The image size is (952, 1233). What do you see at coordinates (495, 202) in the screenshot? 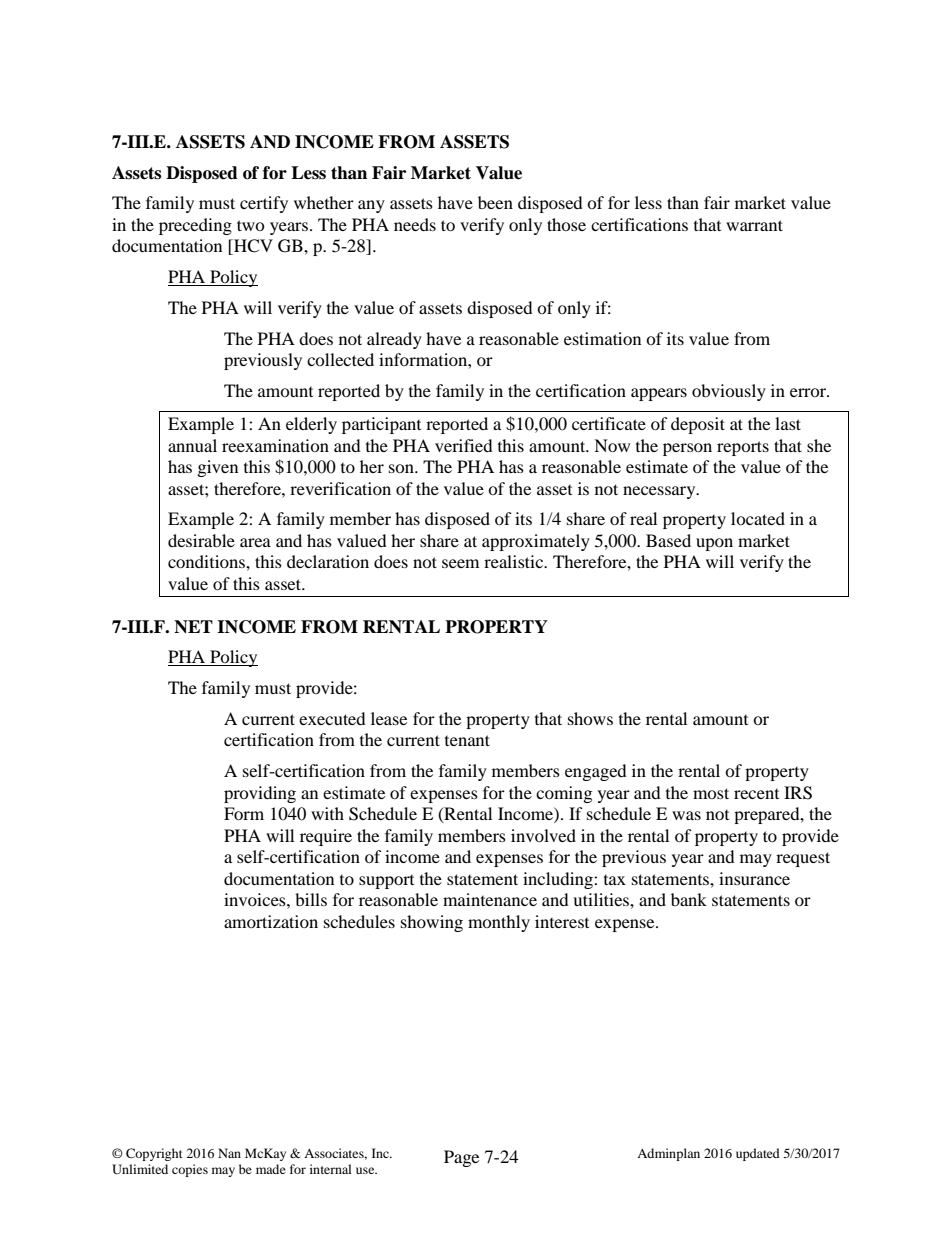
I see `been` at bounding box center [495, 202].
